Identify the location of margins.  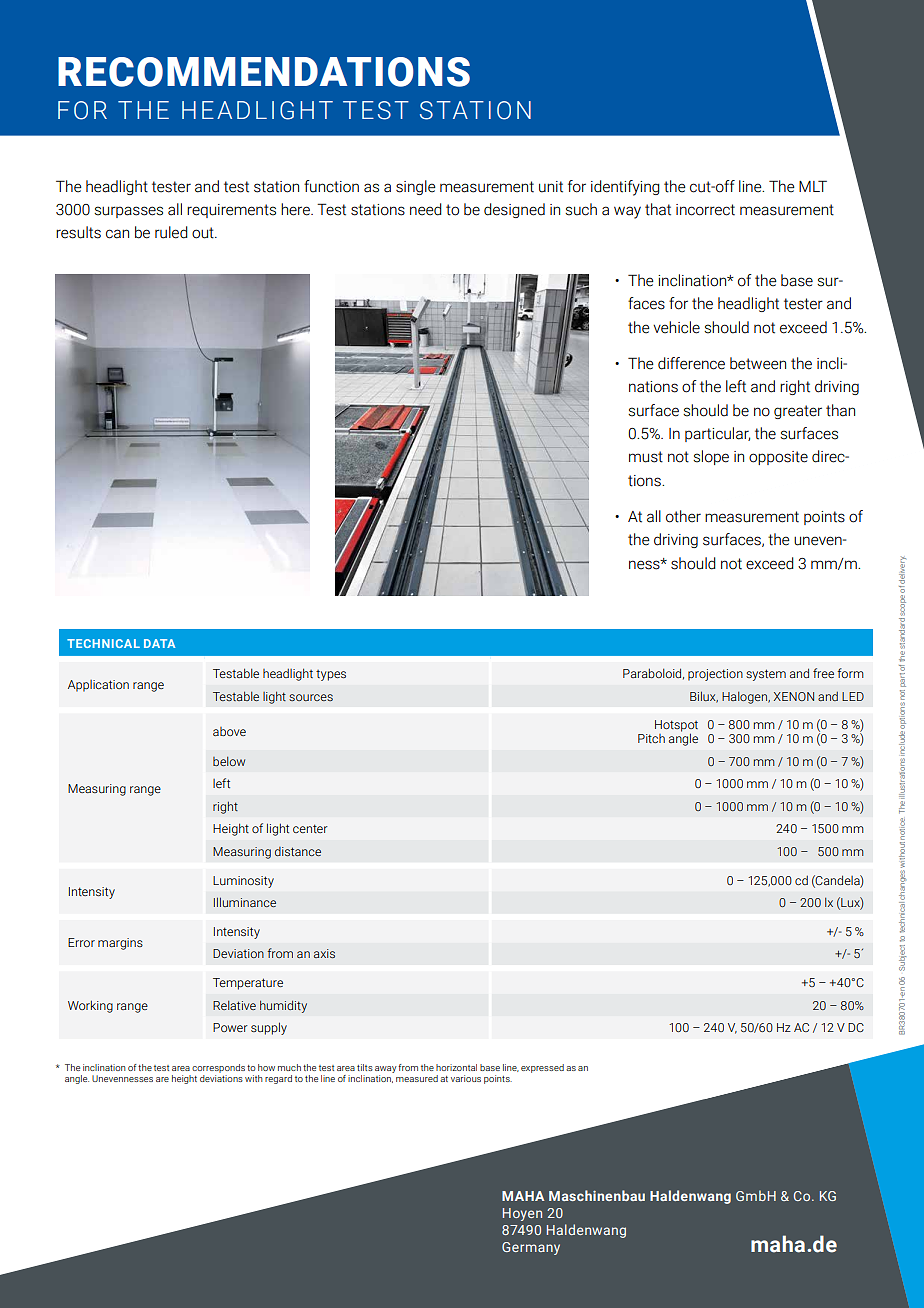
(120, 944).
